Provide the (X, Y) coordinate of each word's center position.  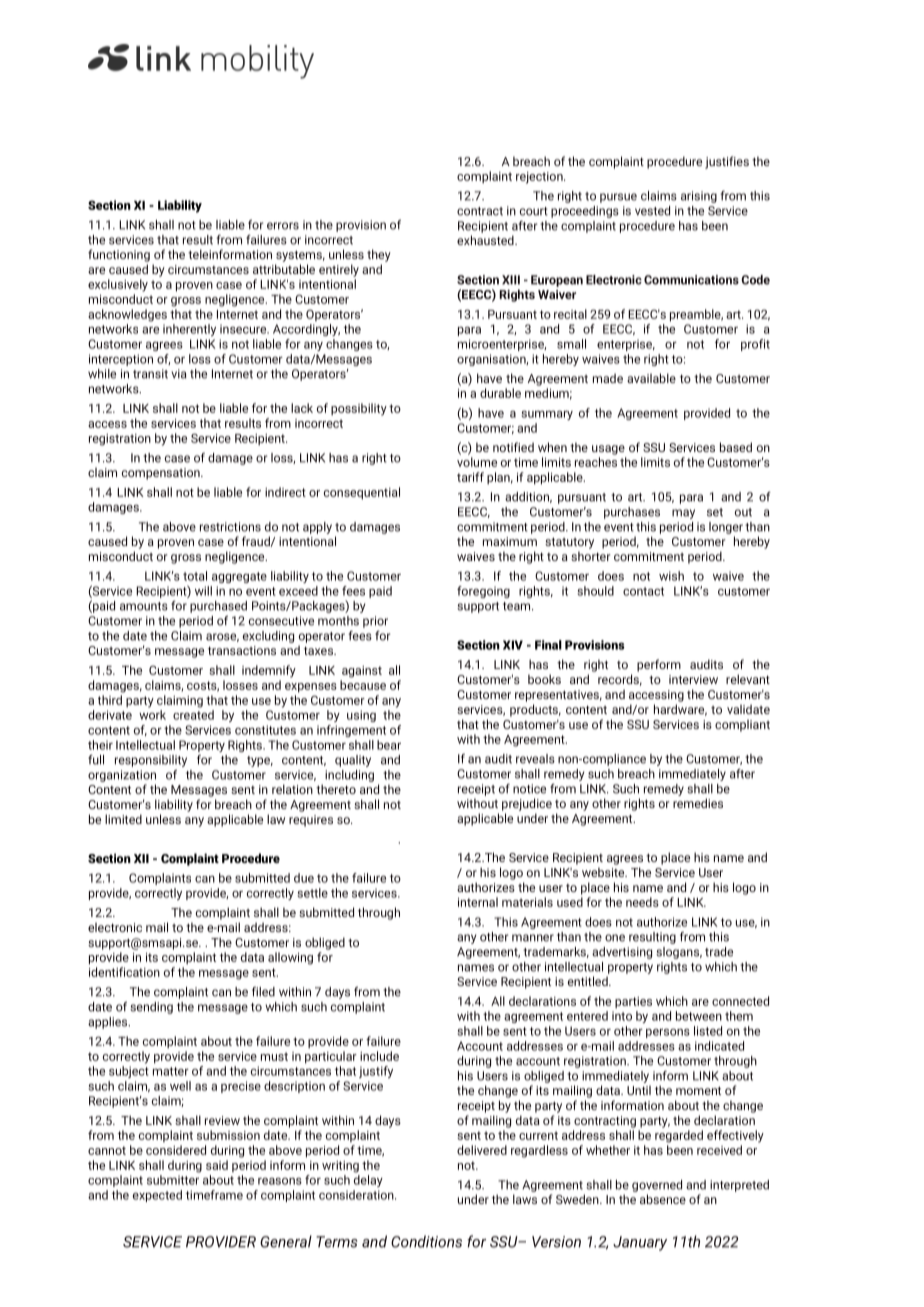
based (736, 447)
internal (478, 902)
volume (477, 462)
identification (124, 972)
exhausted (486, 240)
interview (693, 679)
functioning (119, 255)
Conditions (426, 1241)
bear (389, 745)
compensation (162, 474)
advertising (622, 953)
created (193, 715)
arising (699, 197)
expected (157, 1196)
